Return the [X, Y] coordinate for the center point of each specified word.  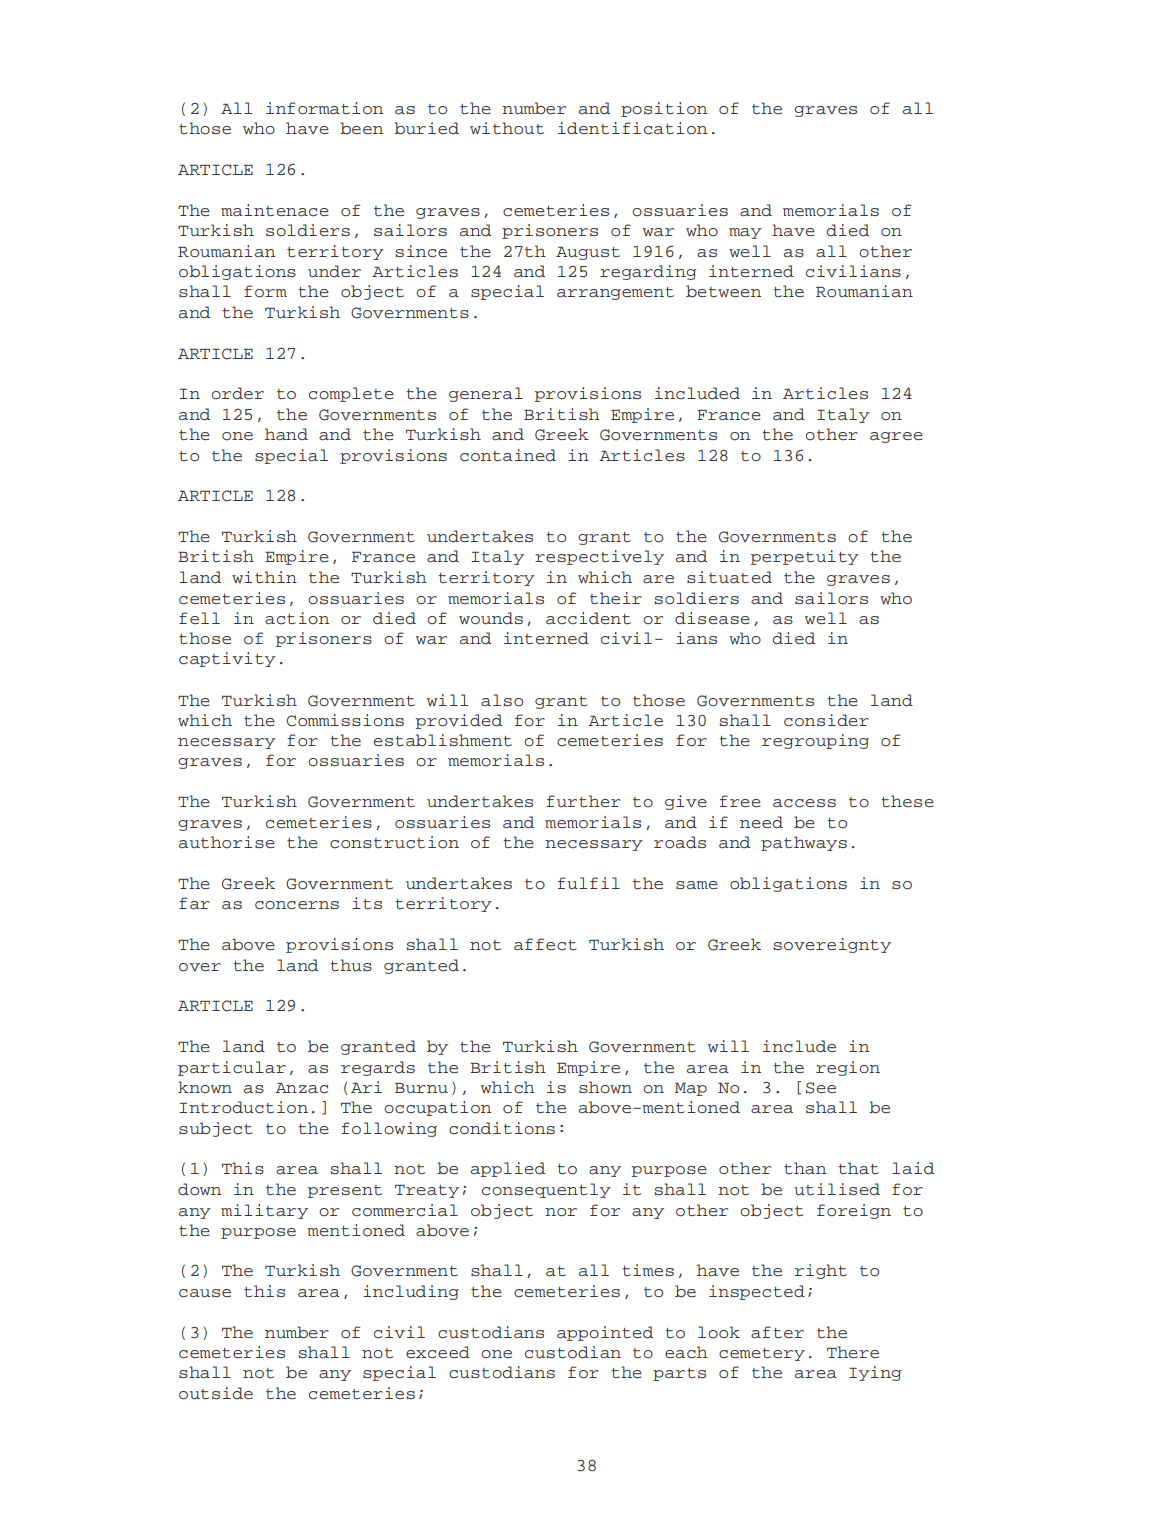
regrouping [815, 741]
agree [896, 437]
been [361, 128]
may [745, 233]
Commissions [345, 720]
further [583, 801]
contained [508, 455]
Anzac [301, 1088]
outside [216, 1393]
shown [605, 1087]
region [848, 1068]
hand [286, 434]
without [507, 128]
